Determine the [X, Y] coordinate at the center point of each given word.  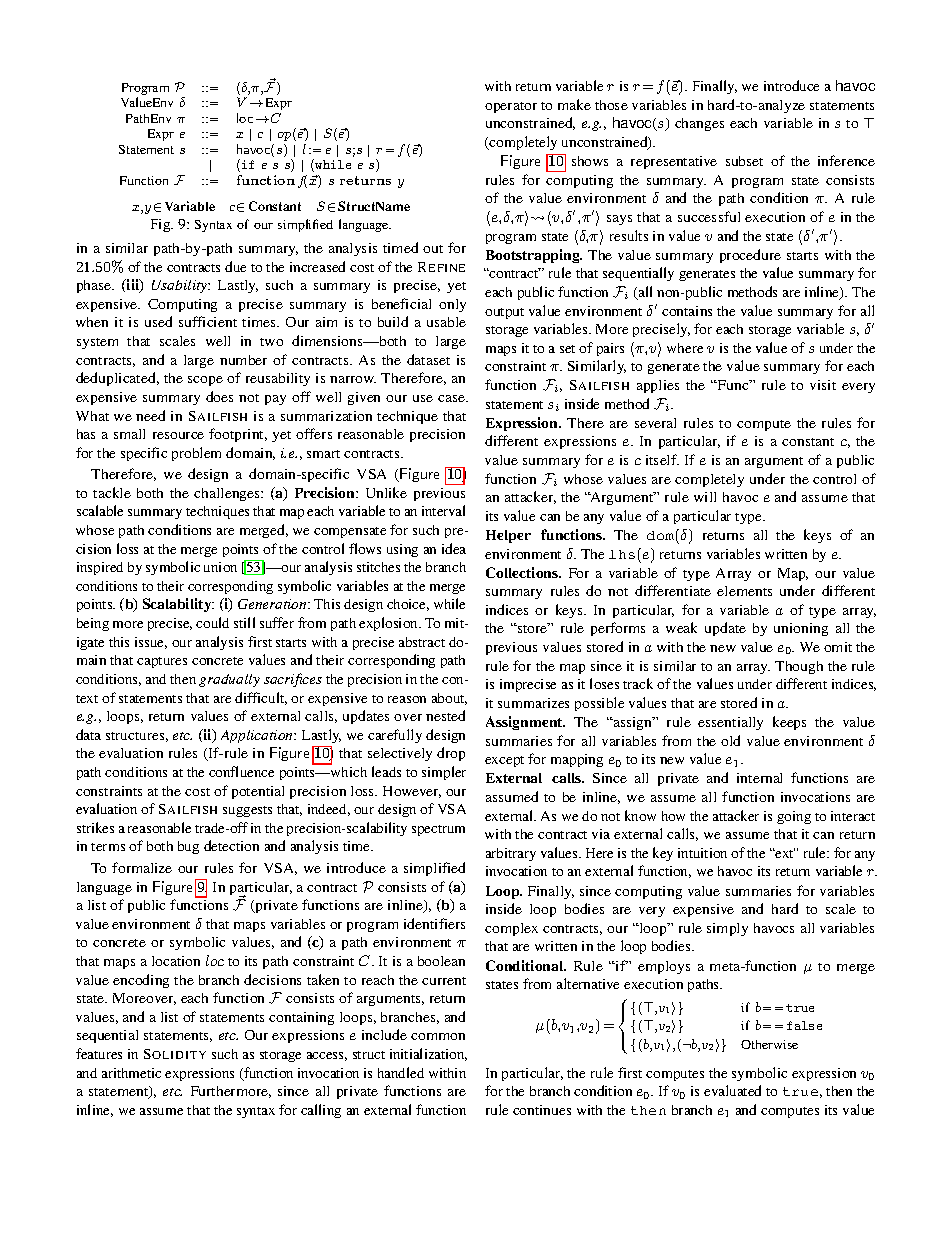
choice [408, 605]
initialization [428, 1054]
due [235, 266]
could [212, 622]
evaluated [732, 1090]
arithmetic [131, 1073]
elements [744, 591]
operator [511, 107]
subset [744, 161]
